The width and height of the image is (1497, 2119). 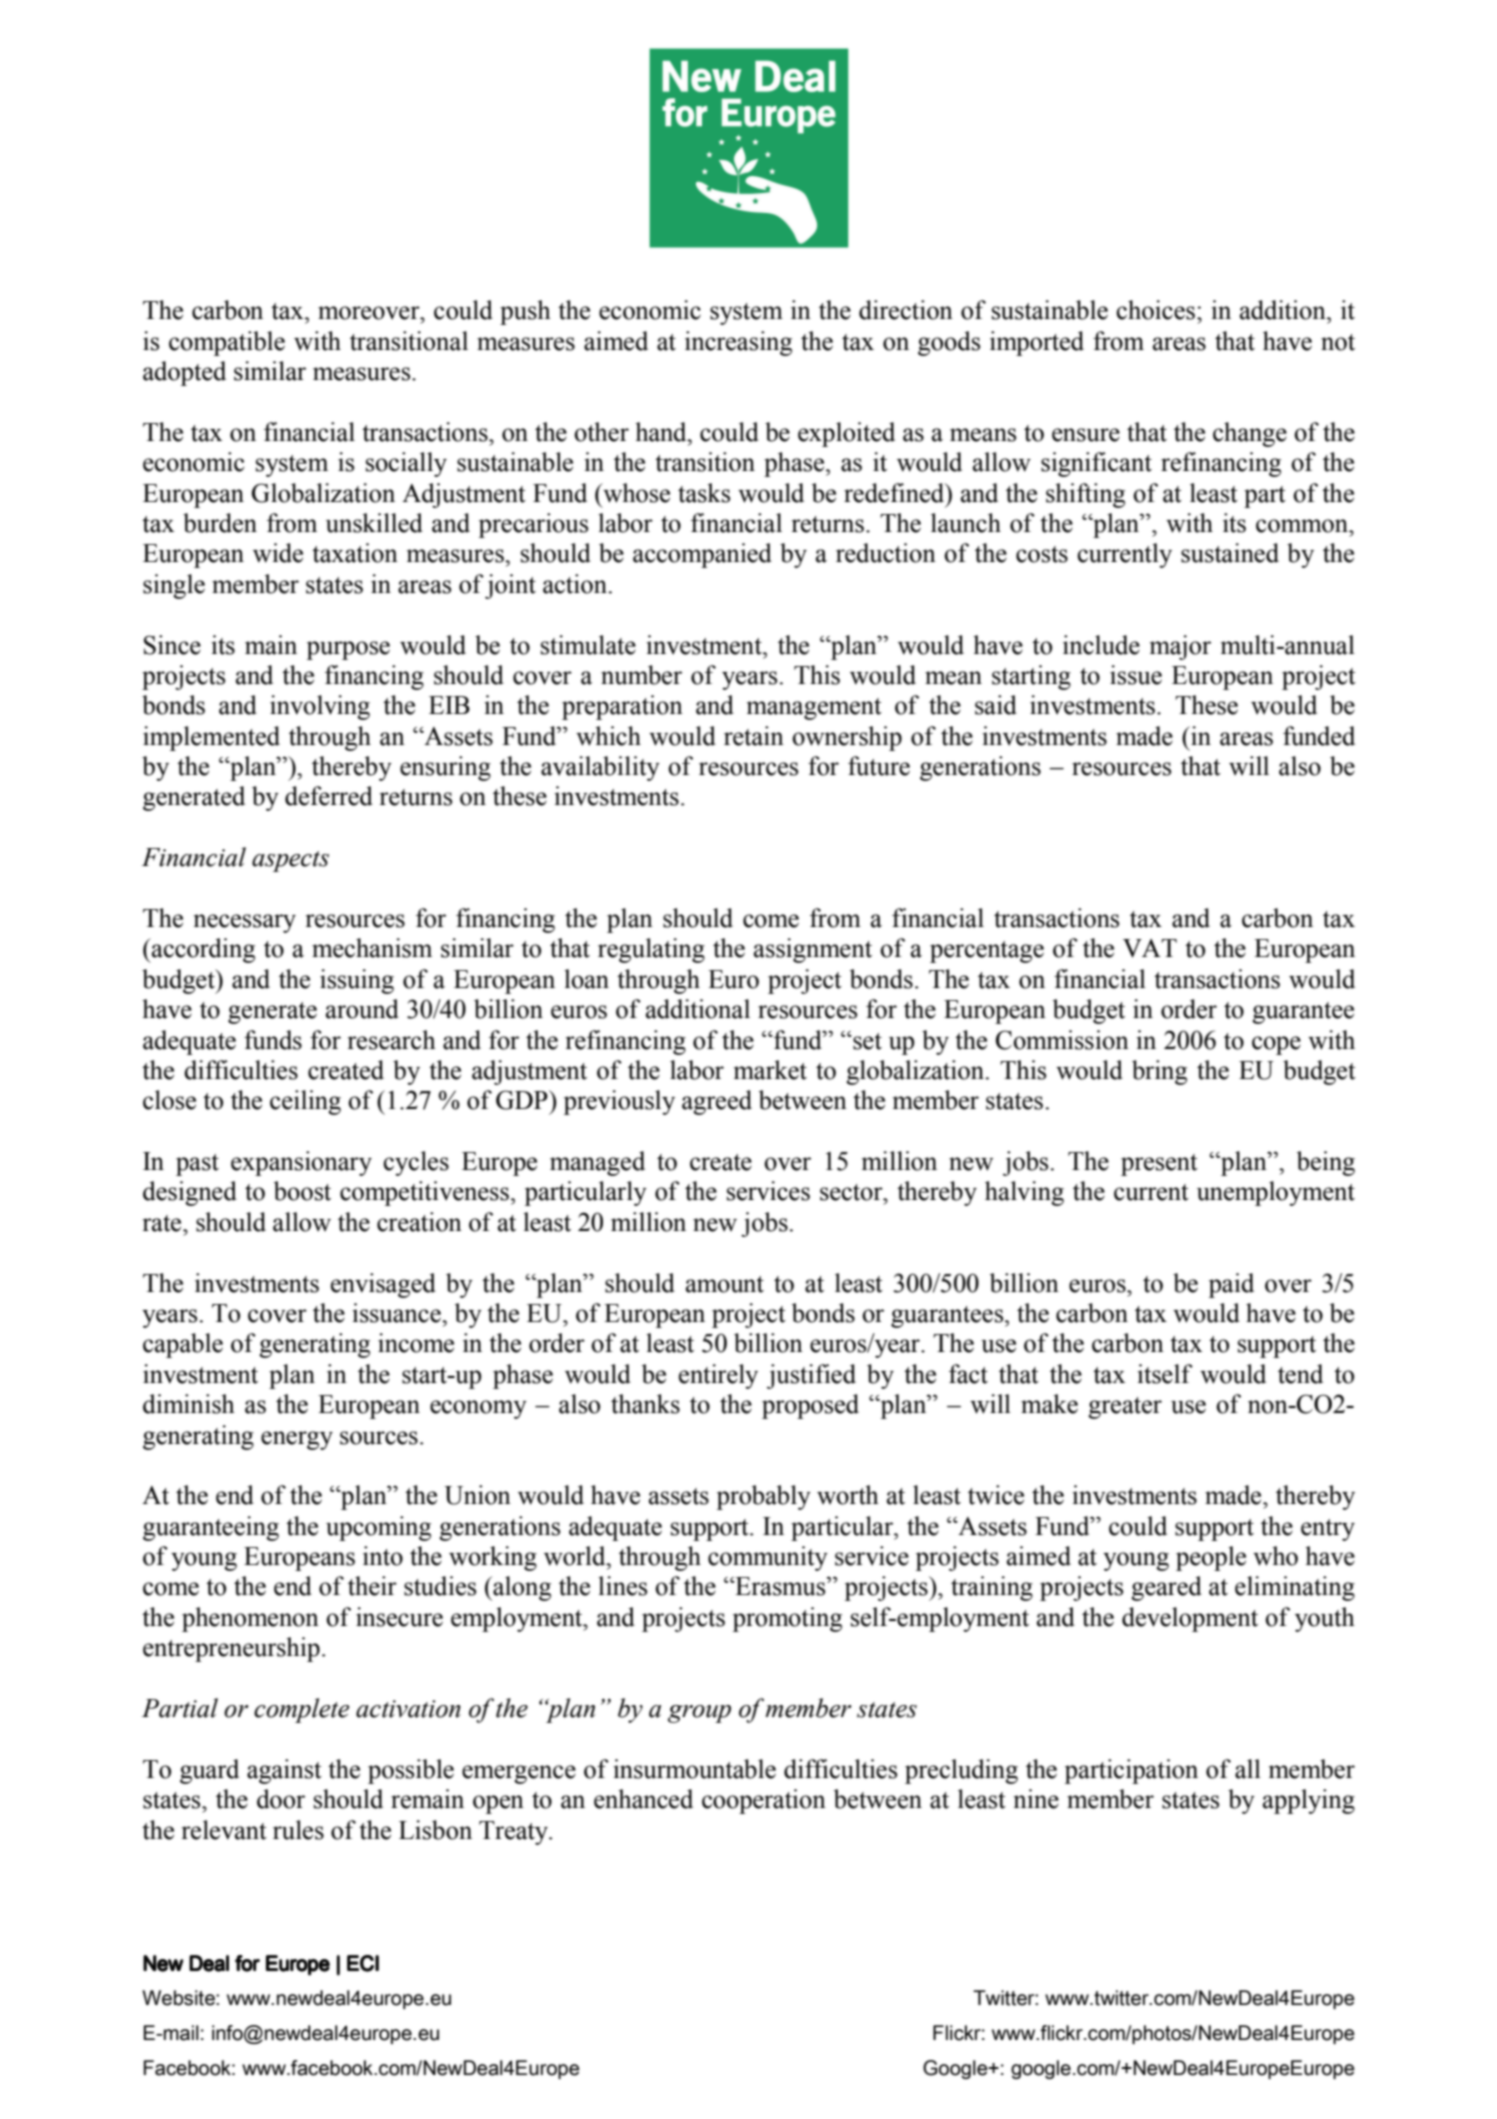 What do you see at coordinates (764, 1801) in the image?
I see `cooperation` at bounding box center [764, 1801].
